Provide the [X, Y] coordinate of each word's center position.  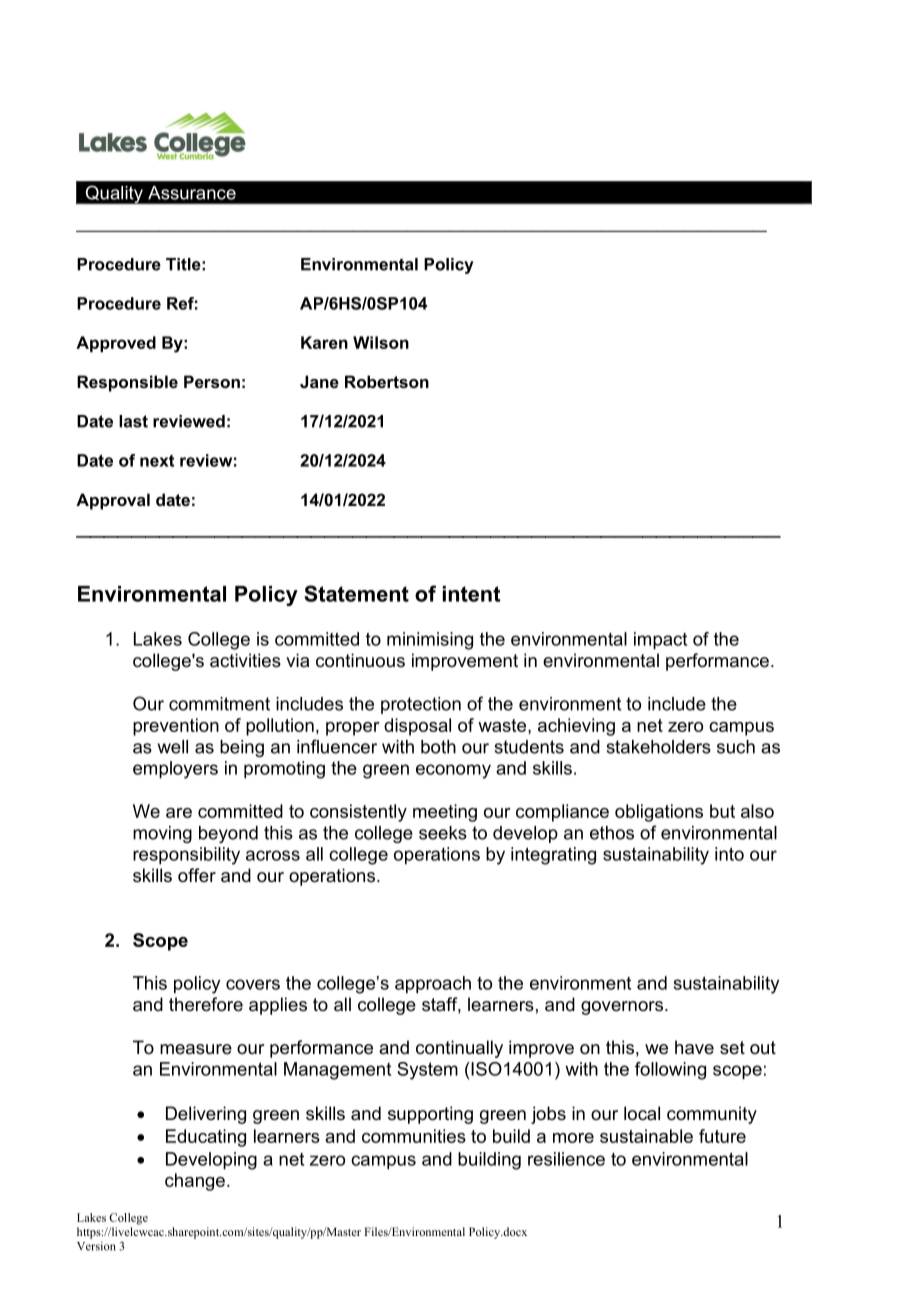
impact [660, 641]
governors [623, 1008]
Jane [319, 381]
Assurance [192, 193]
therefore [206, 1004]
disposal [417, 727]
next [157, 461]
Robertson [387, 381]
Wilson [381, 342]
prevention [176, 727]
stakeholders [658, 747]
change [195, 1182]
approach [433, 985]
